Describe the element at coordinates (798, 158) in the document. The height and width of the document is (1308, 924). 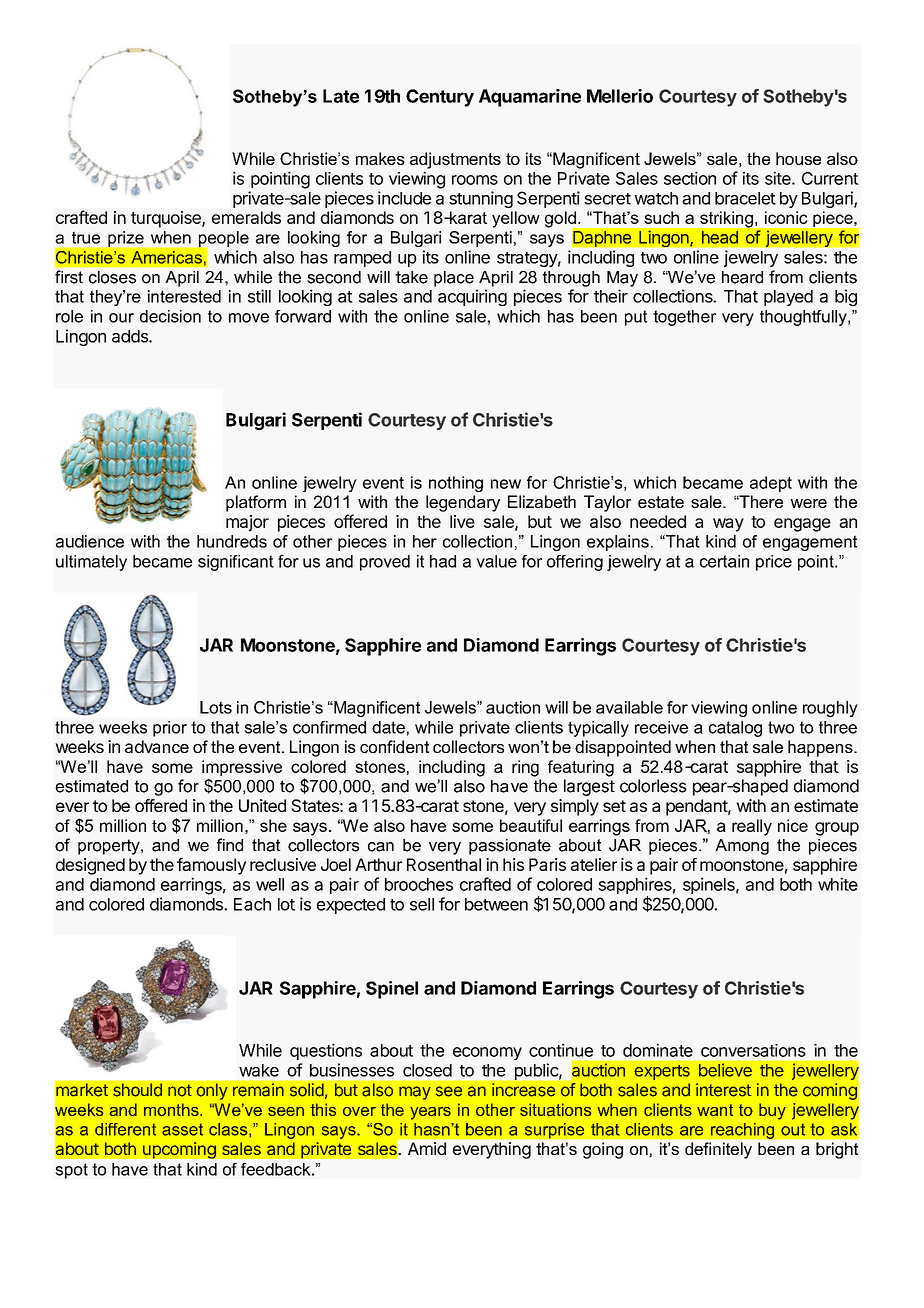
I see `house` at that location.
